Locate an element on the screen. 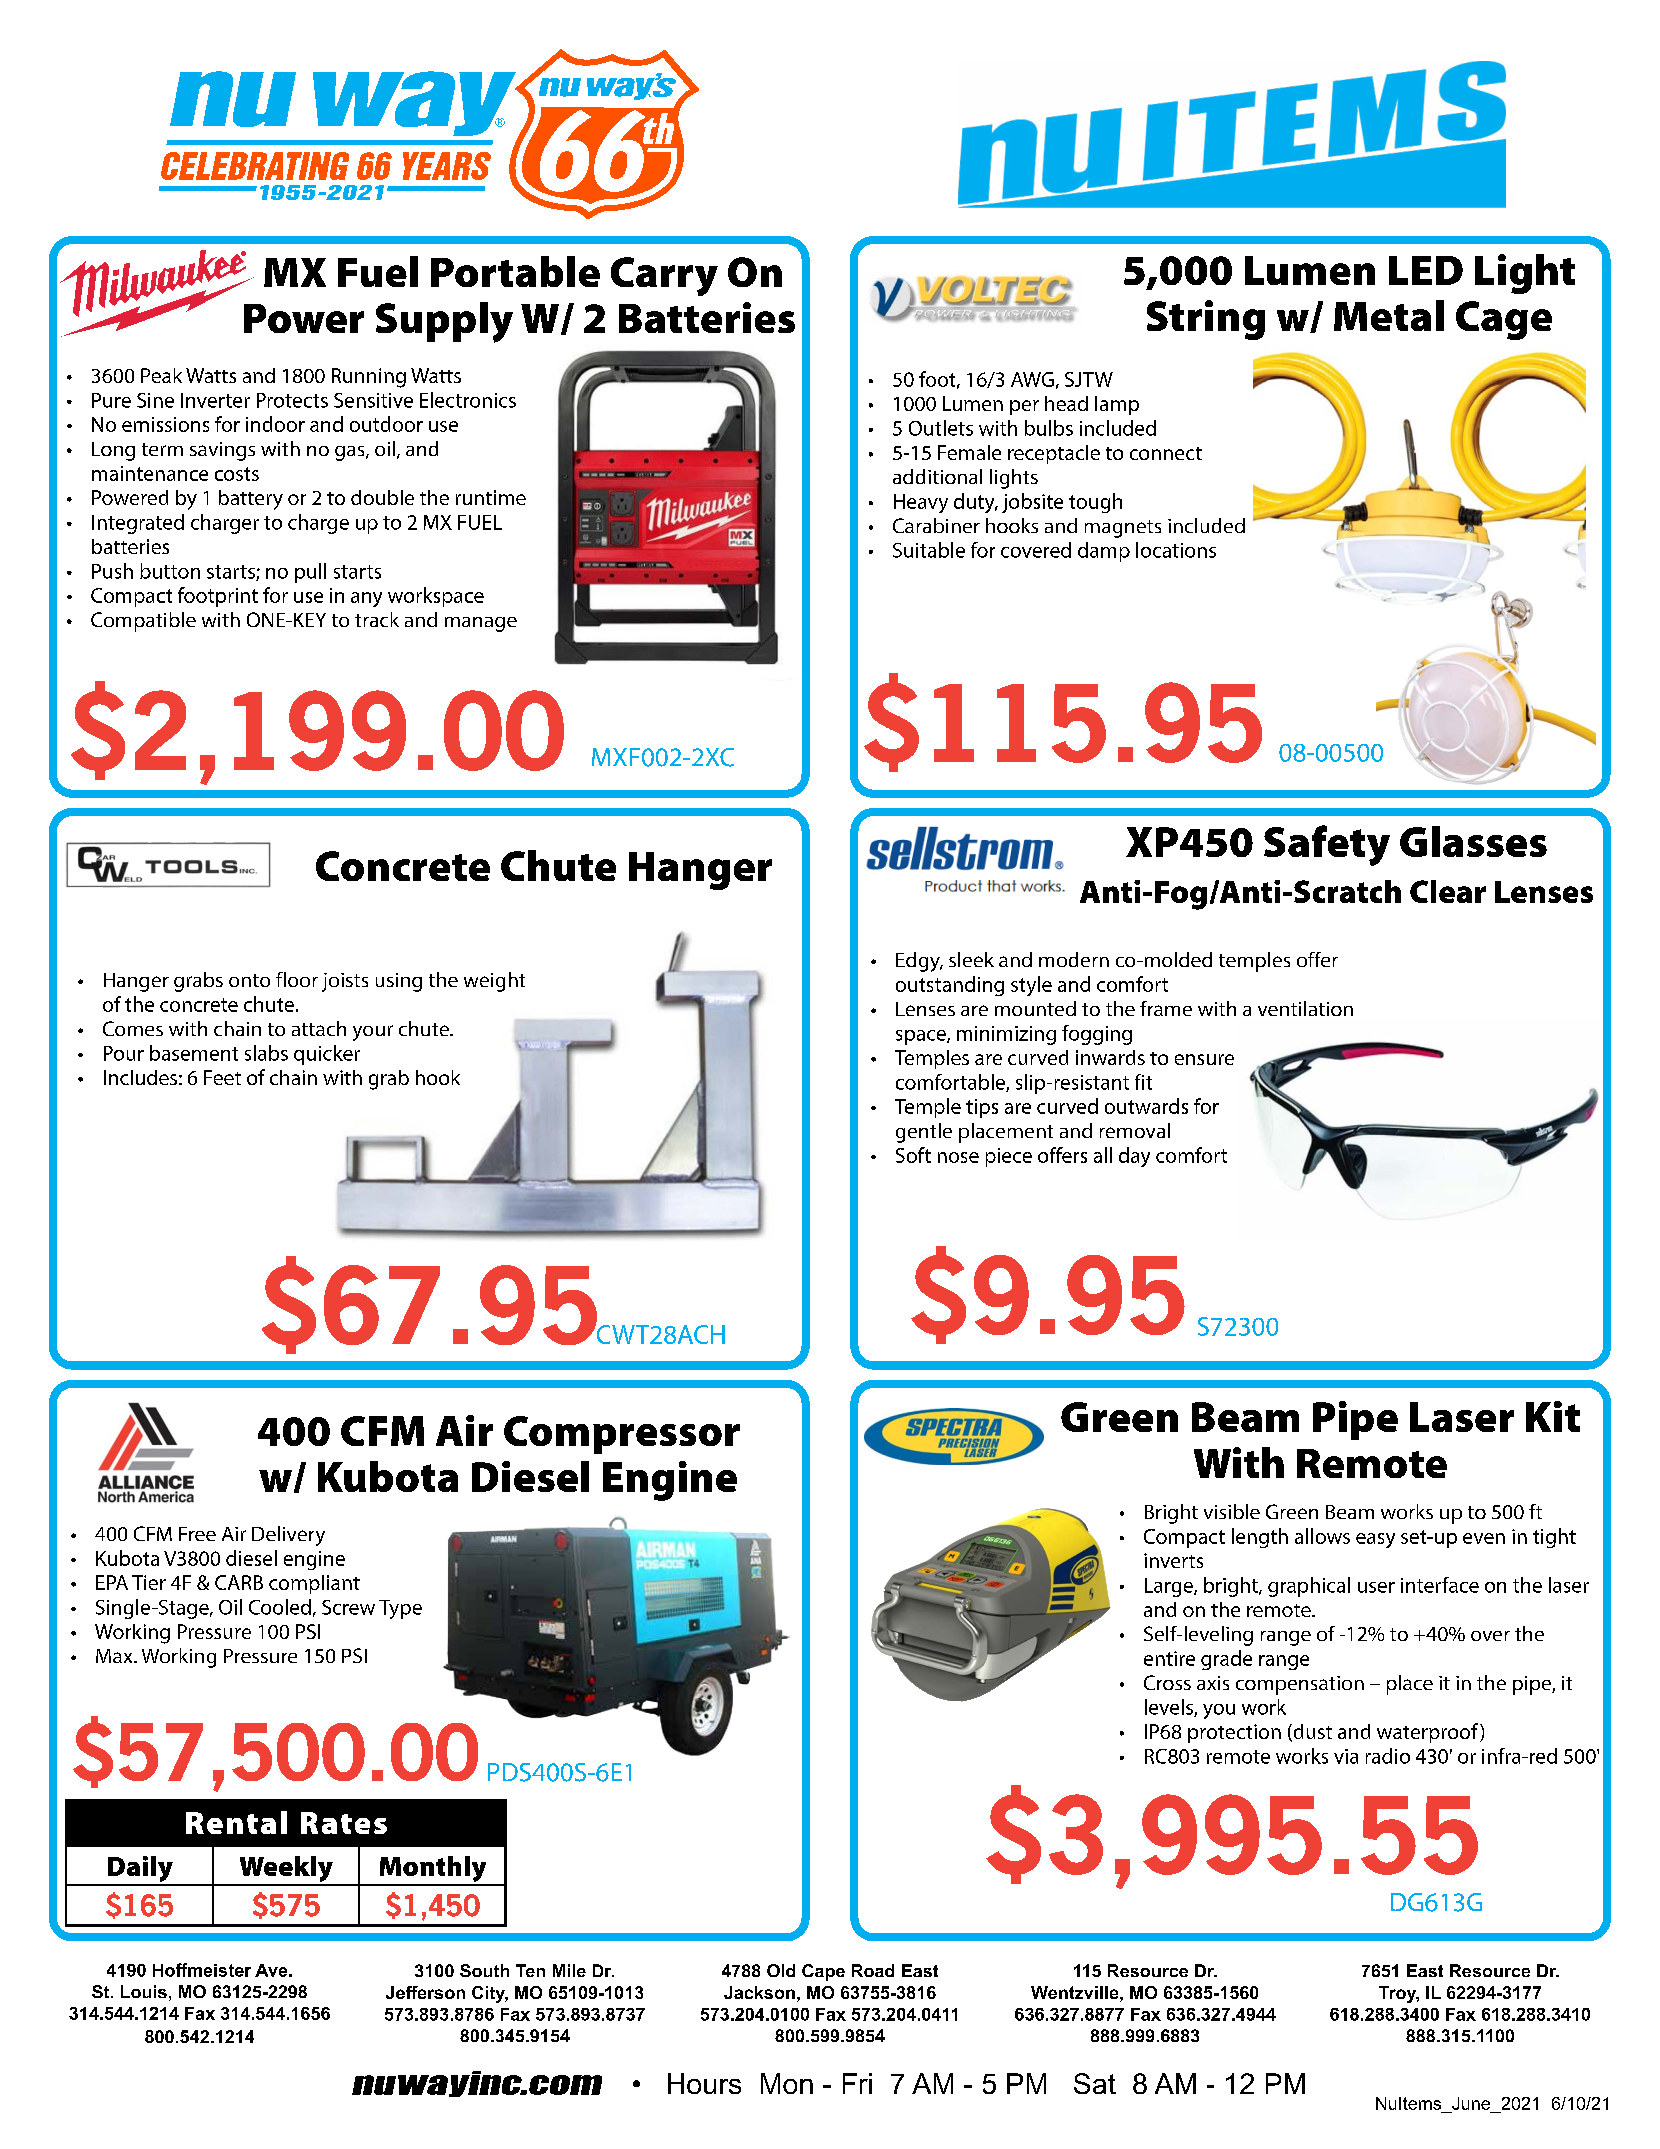 This screenshot has width=1660, height=2149. Fri is located at coordinates (857, 2083).
